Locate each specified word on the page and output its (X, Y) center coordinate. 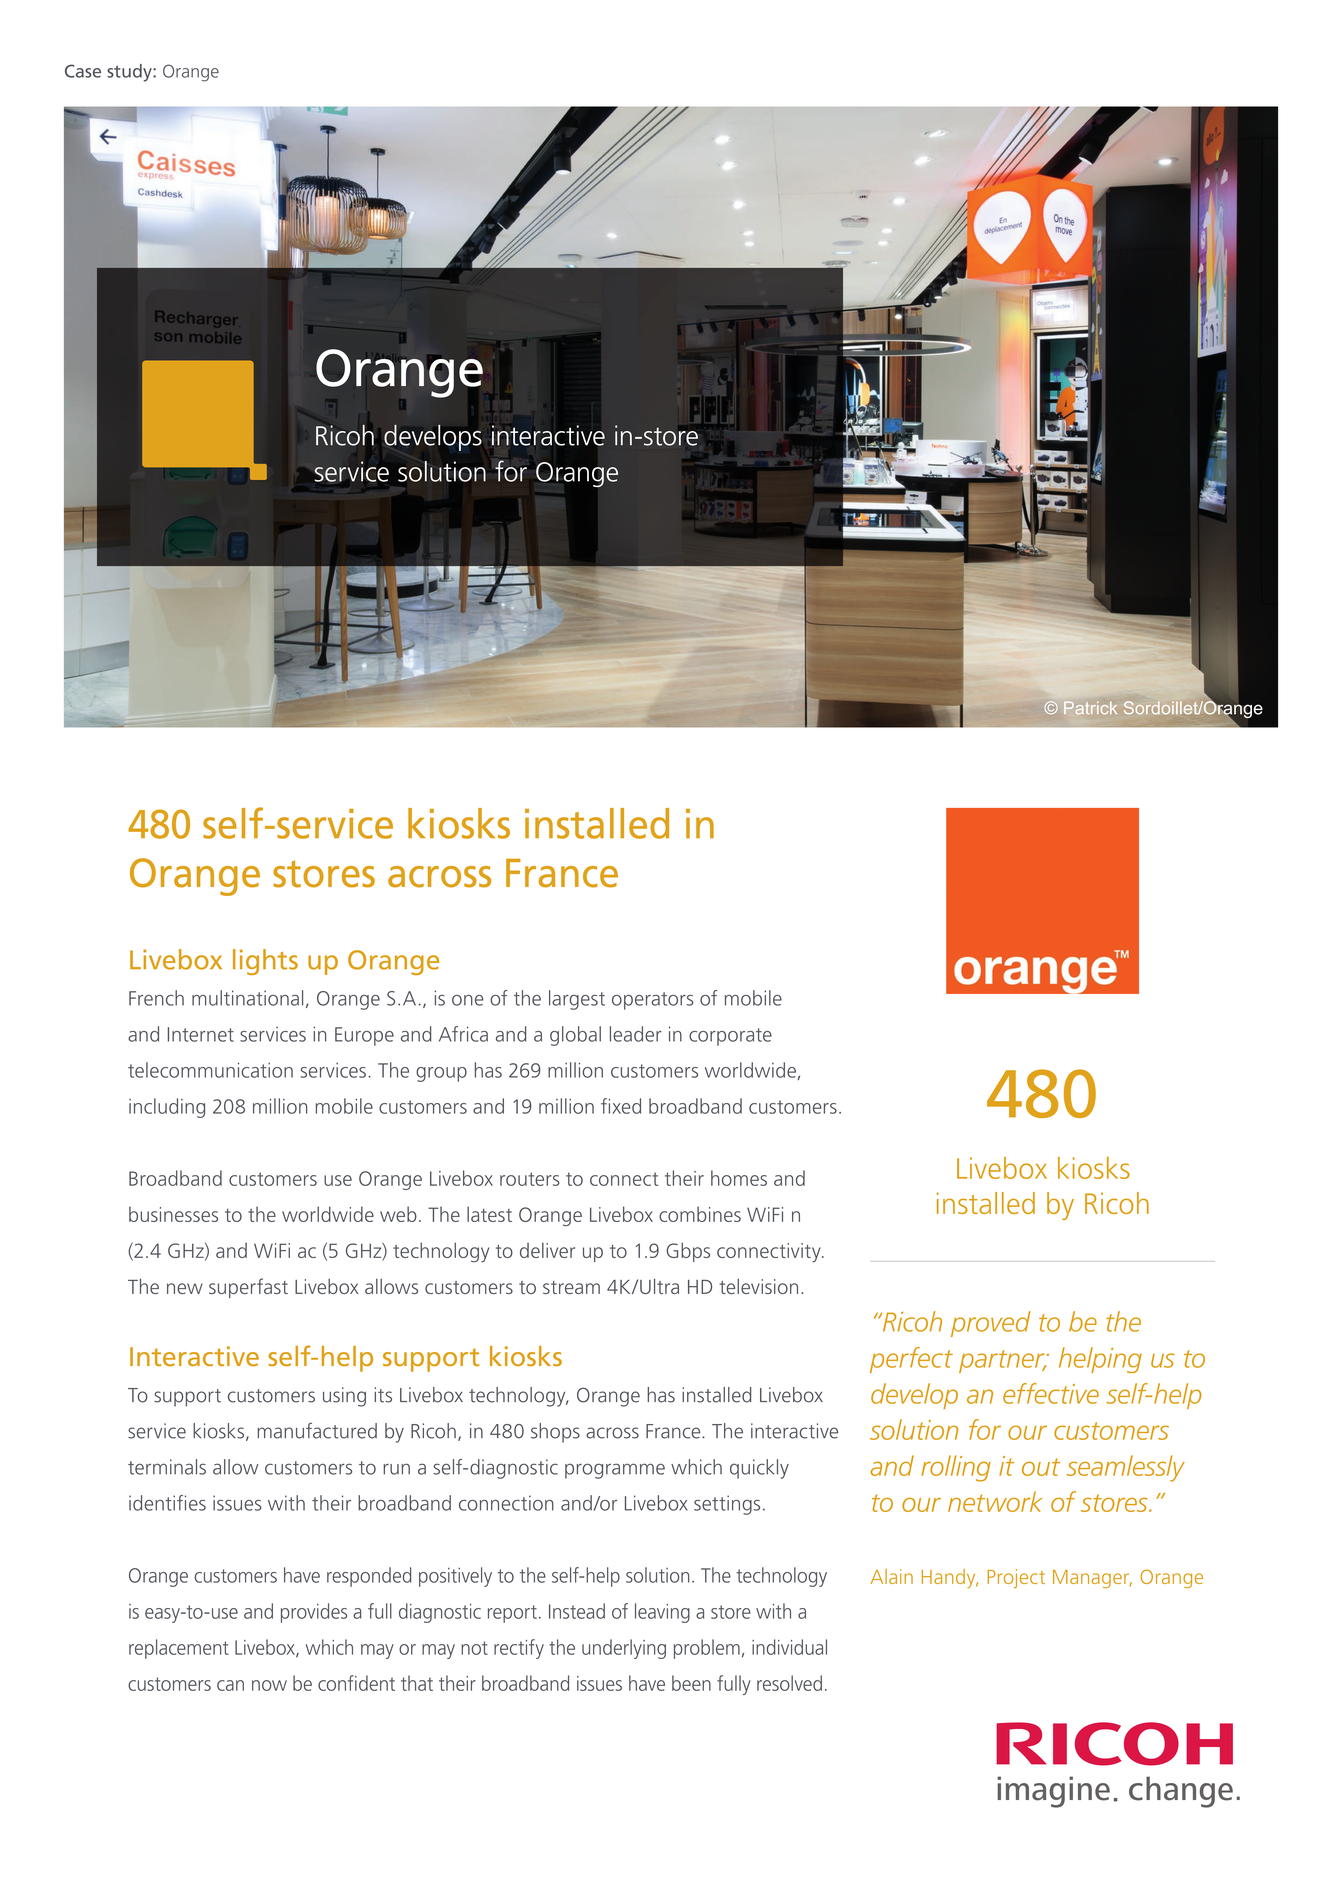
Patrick (1090, 707)
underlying (624, 1649)
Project (1016, 1578)
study (130, 73)
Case (83, 71)
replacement (179, 1649)
